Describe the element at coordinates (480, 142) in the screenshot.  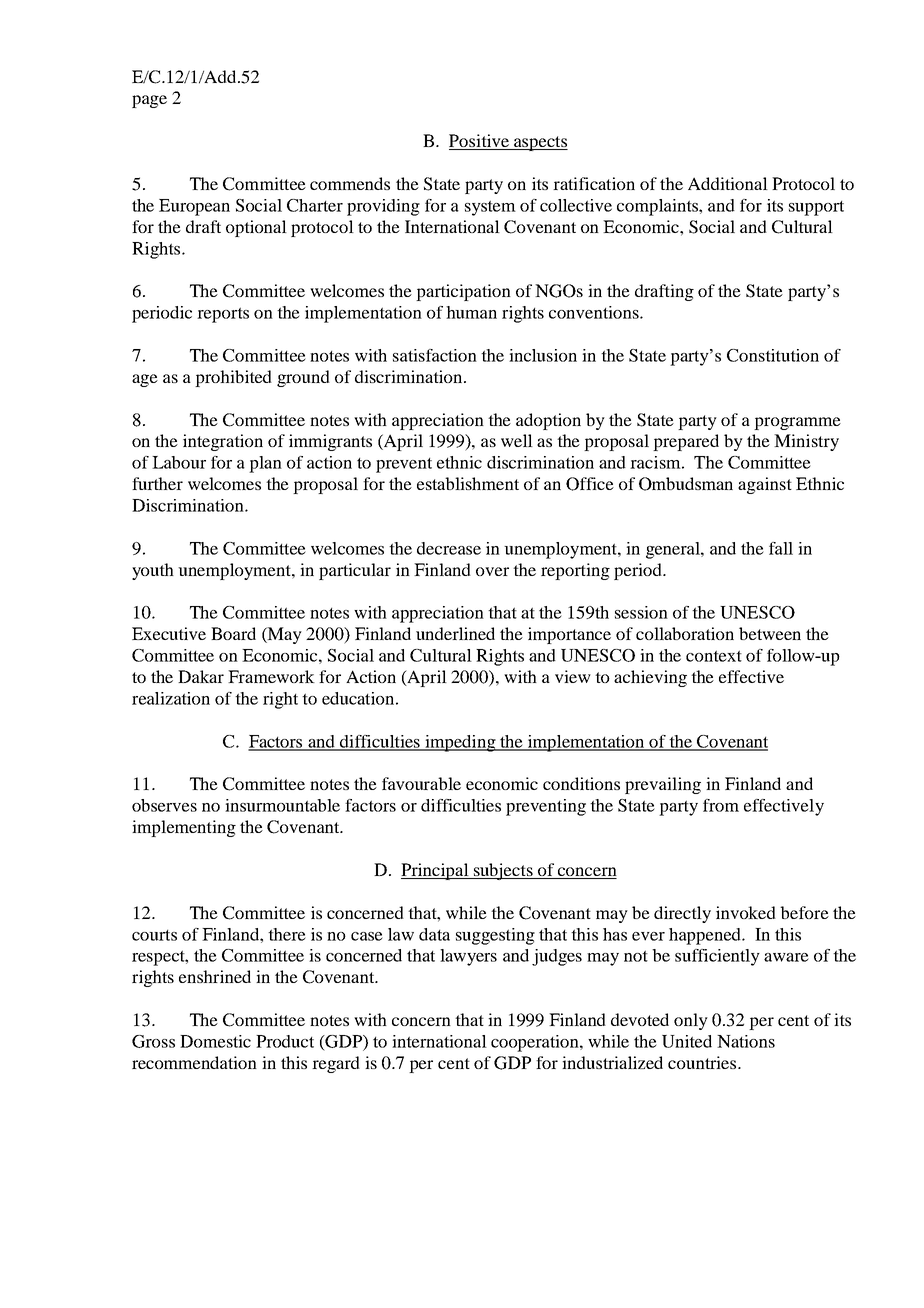
I see `Positive` at that location.
